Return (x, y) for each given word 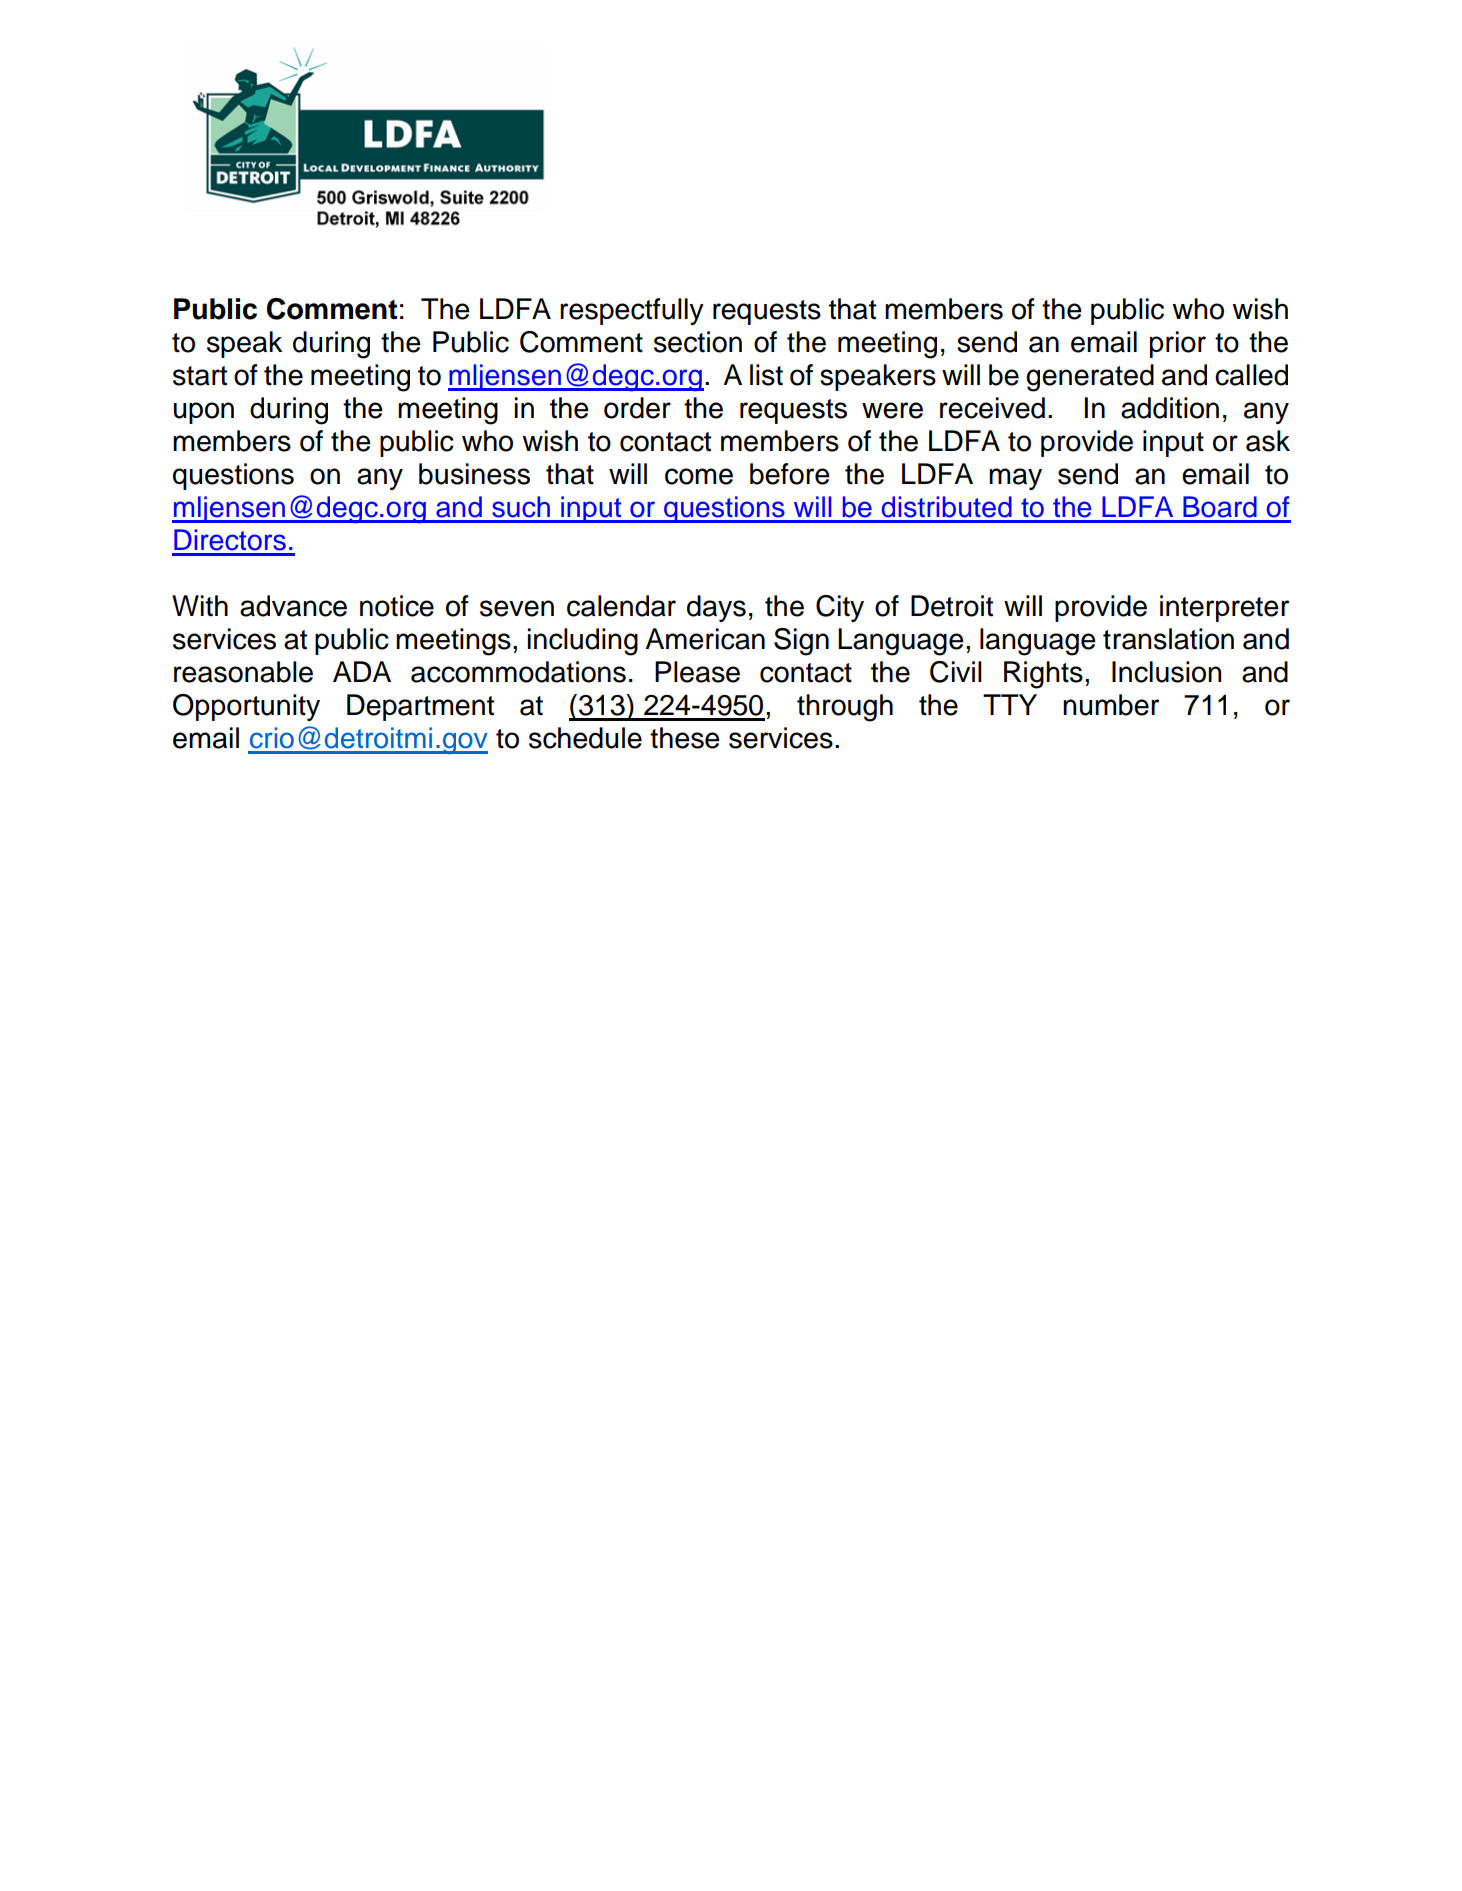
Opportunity (246, 707)
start (200, 376)
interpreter (1224, 608)
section (698, 342)
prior (1178, 344)
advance (293, 606)
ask (1268, 441)
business (474, 474)
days (716, 608)
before (790, 474)
